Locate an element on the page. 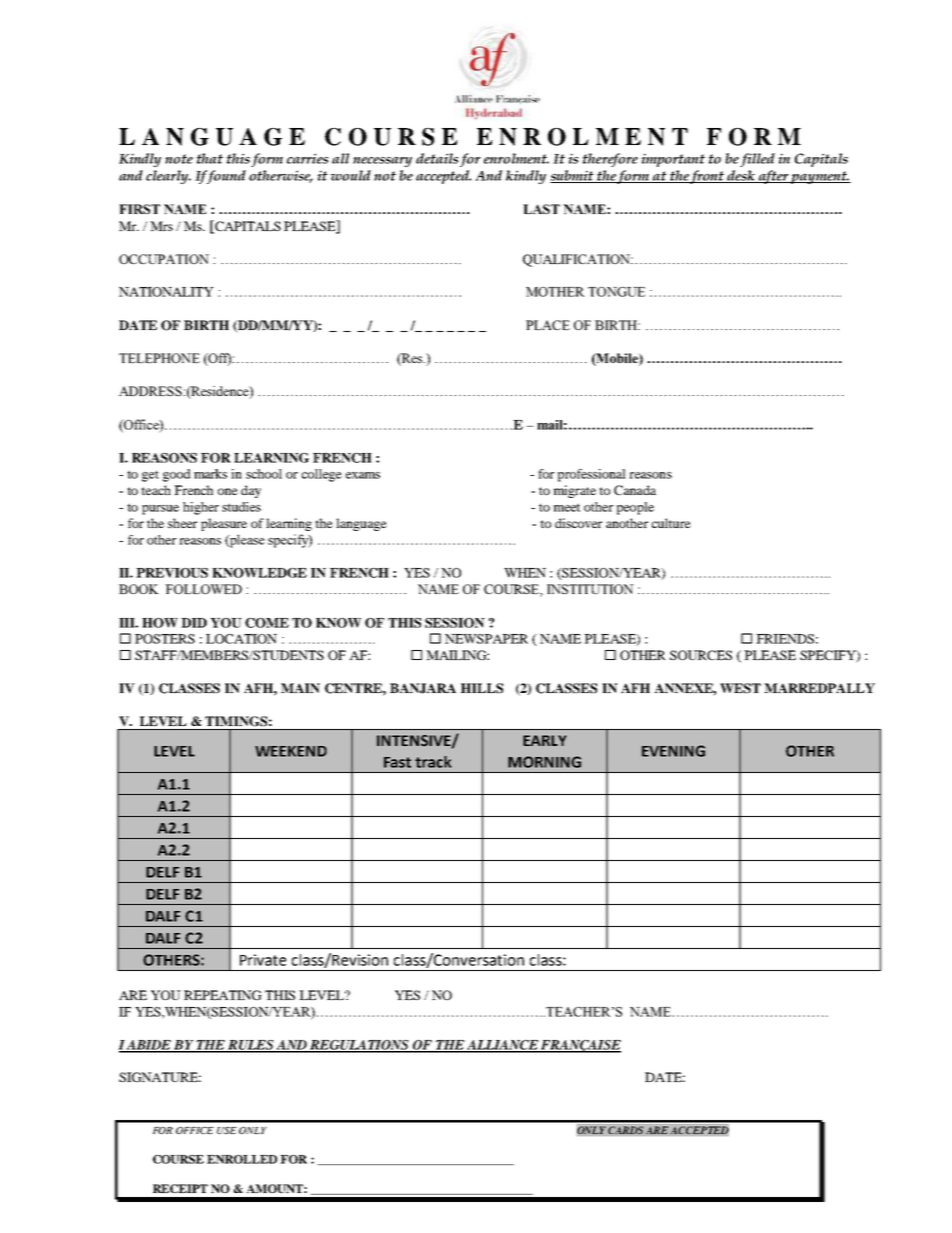 Image resolution: width=952 pixels, height=1233 pixels. front is located at coordinates (708, 177).
